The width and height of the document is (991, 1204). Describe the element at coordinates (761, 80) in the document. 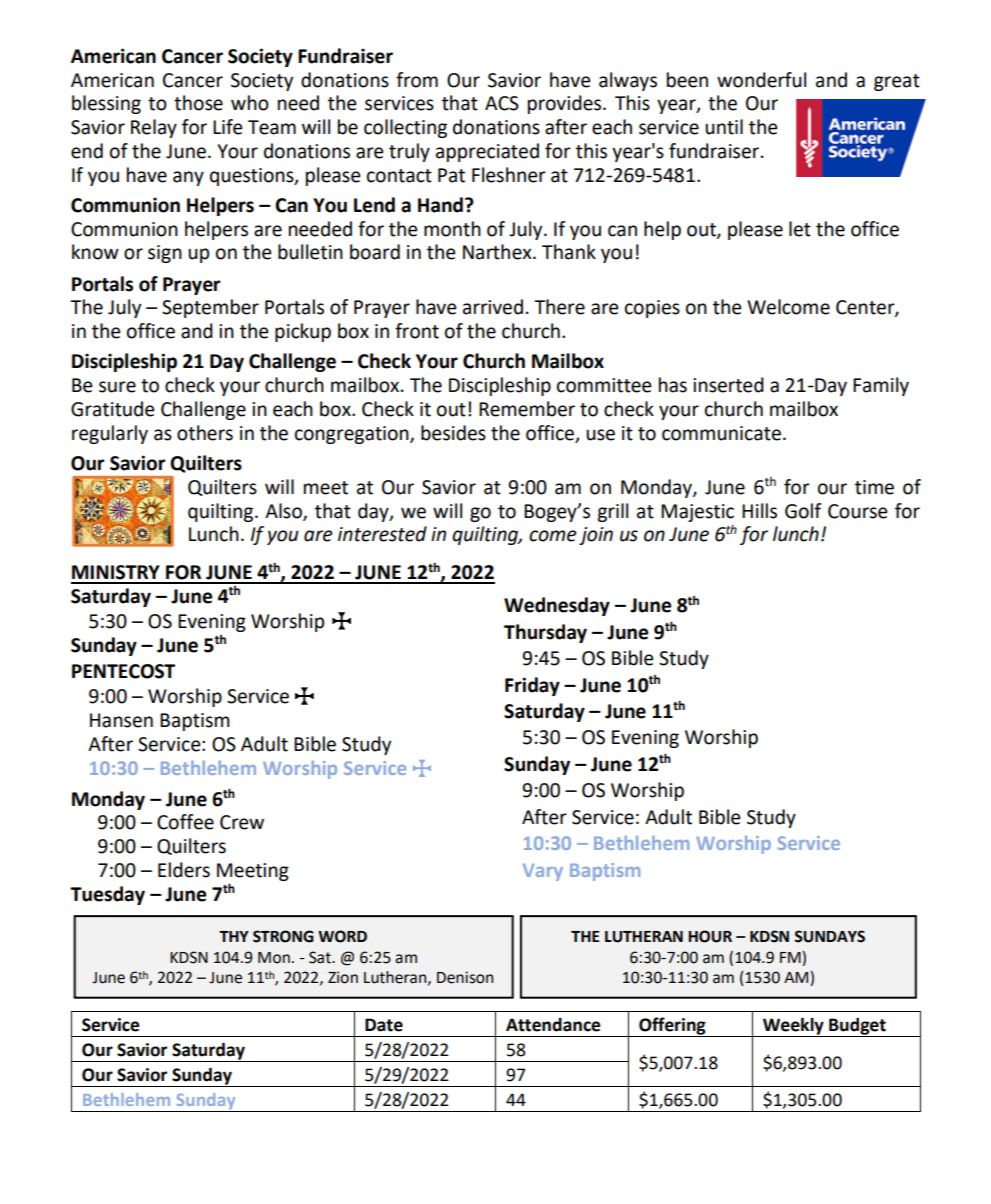

I see `wonderful` at that location.
